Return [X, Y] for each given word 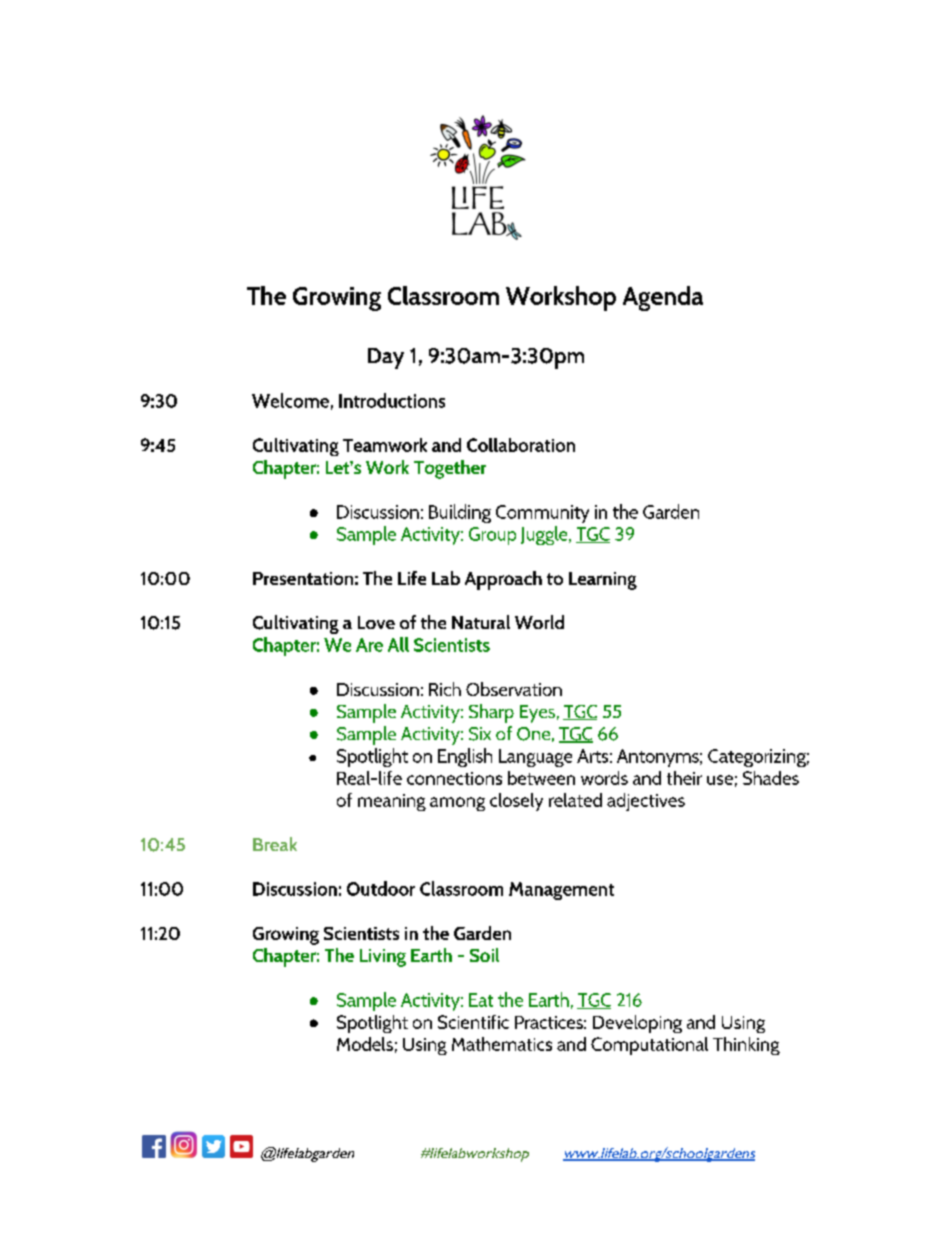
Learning [603, 581]
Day [386, 358]
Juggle [545, 535]
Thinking [746, 1046]
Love [376, 622]
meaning [392, 802]
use [720, 780]
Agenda [663, 298]
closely [516, 802]
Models [365, 1044]
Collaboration [521, 445]
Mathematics [502, 1044]
